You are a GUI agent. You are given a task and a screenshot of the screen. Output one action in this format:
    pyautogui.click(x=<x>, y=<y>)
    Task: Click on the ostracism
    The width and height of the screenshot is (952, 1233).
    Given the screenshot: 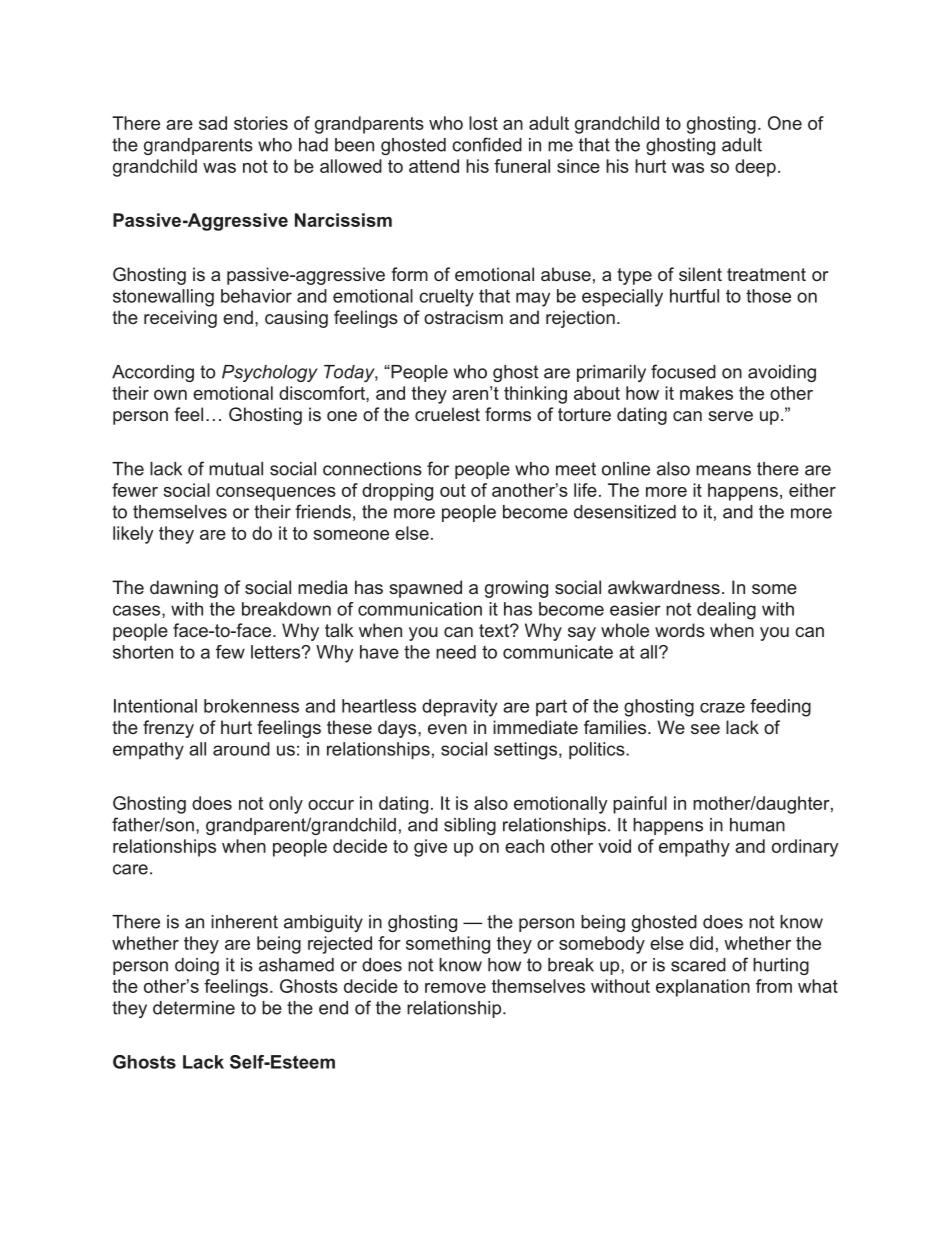 What is the action you would take?
    pyautogui.click(x=463, y=317)
